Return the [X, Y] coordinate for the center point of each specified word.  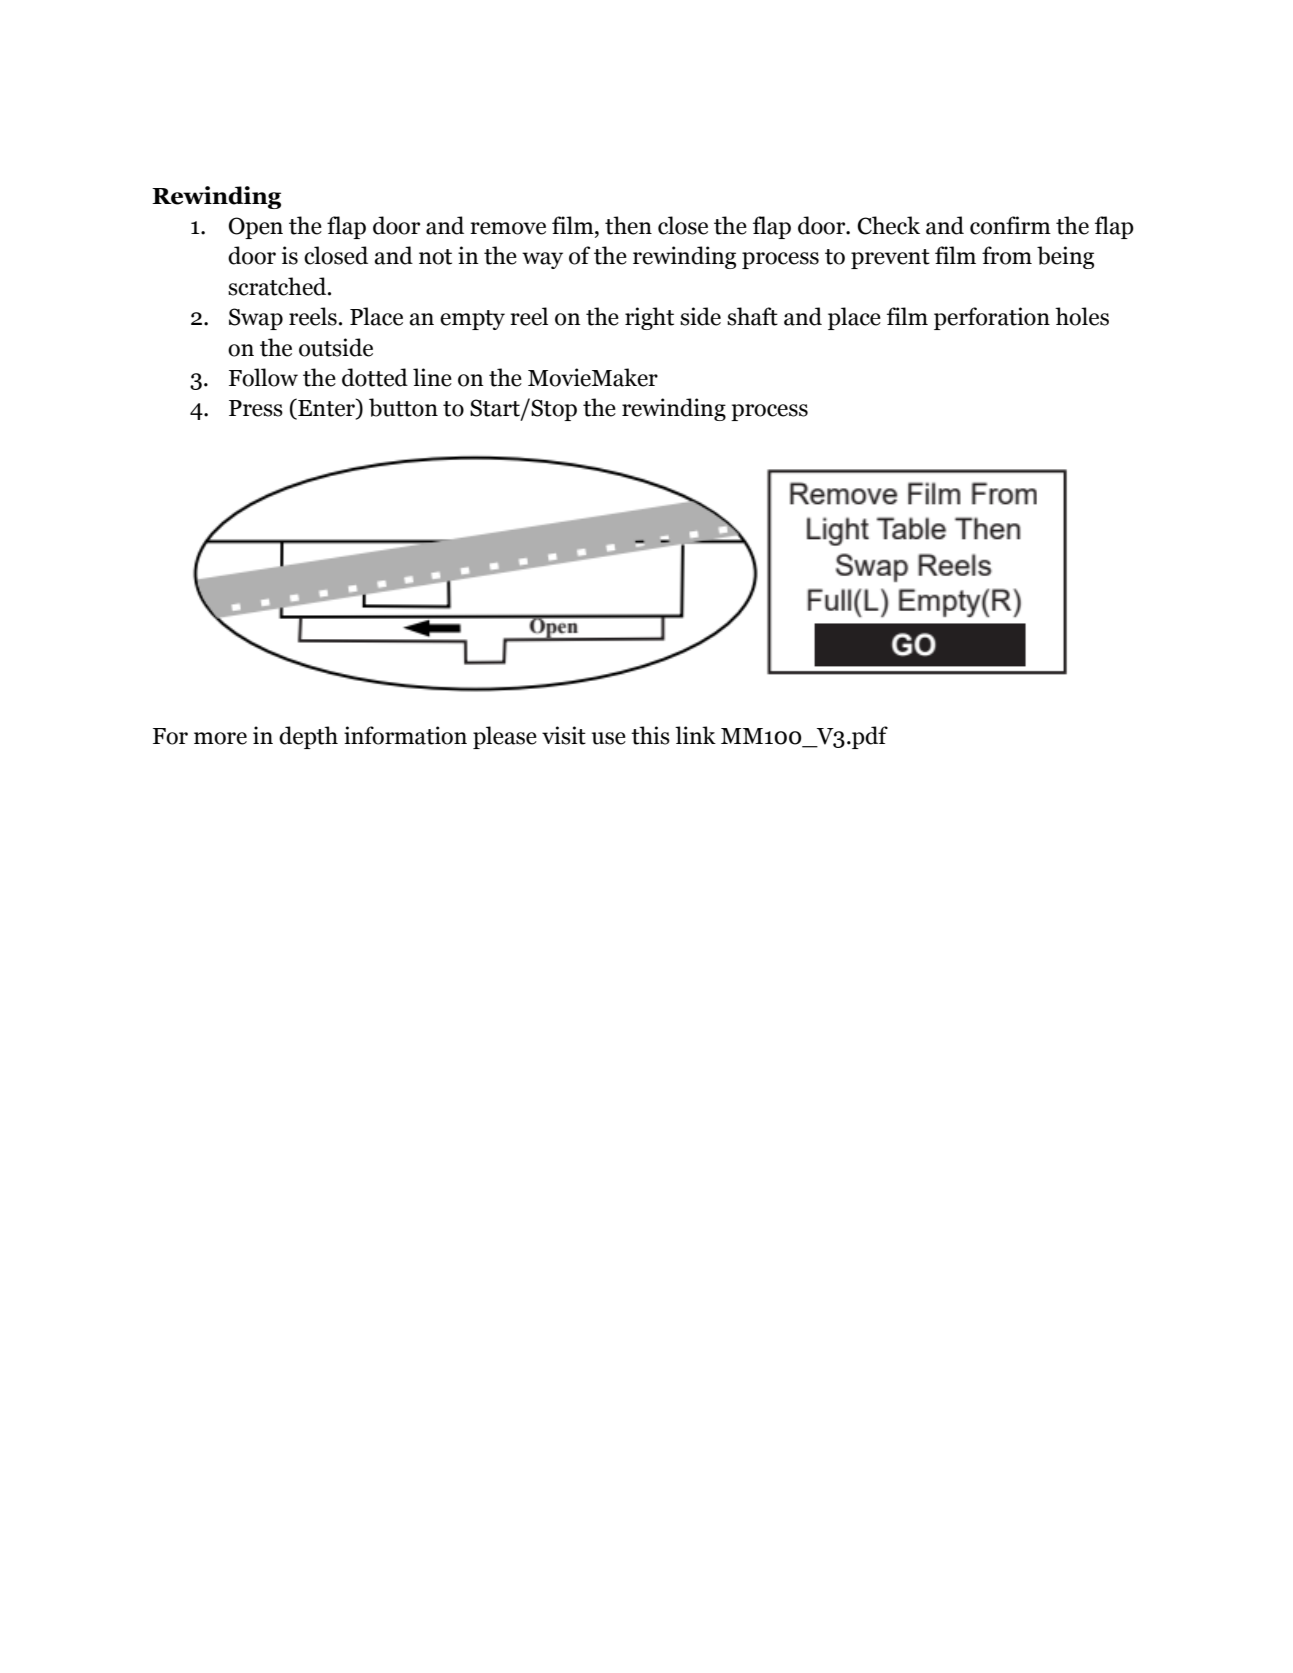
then [628, 225]
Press [256, 408]
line [432, 377]
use [609, 738]
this [650, 735]
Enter [326, 408]
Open [255, 228]
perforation [992, 318]
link [695, 735]
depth [308, 737]
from [1007, 255]
